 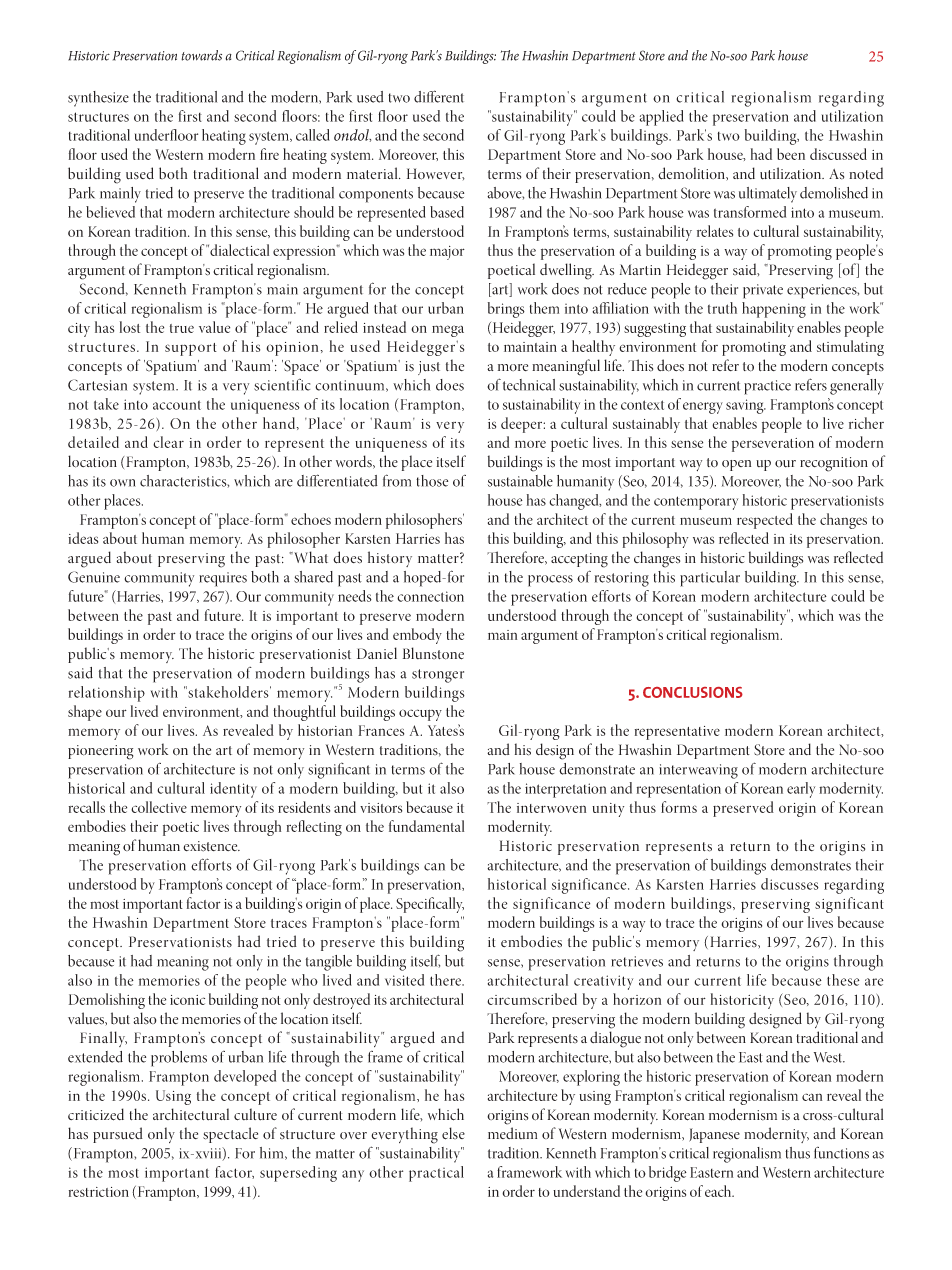 I want to click on spectacle, so click(x=230, y=1135).
